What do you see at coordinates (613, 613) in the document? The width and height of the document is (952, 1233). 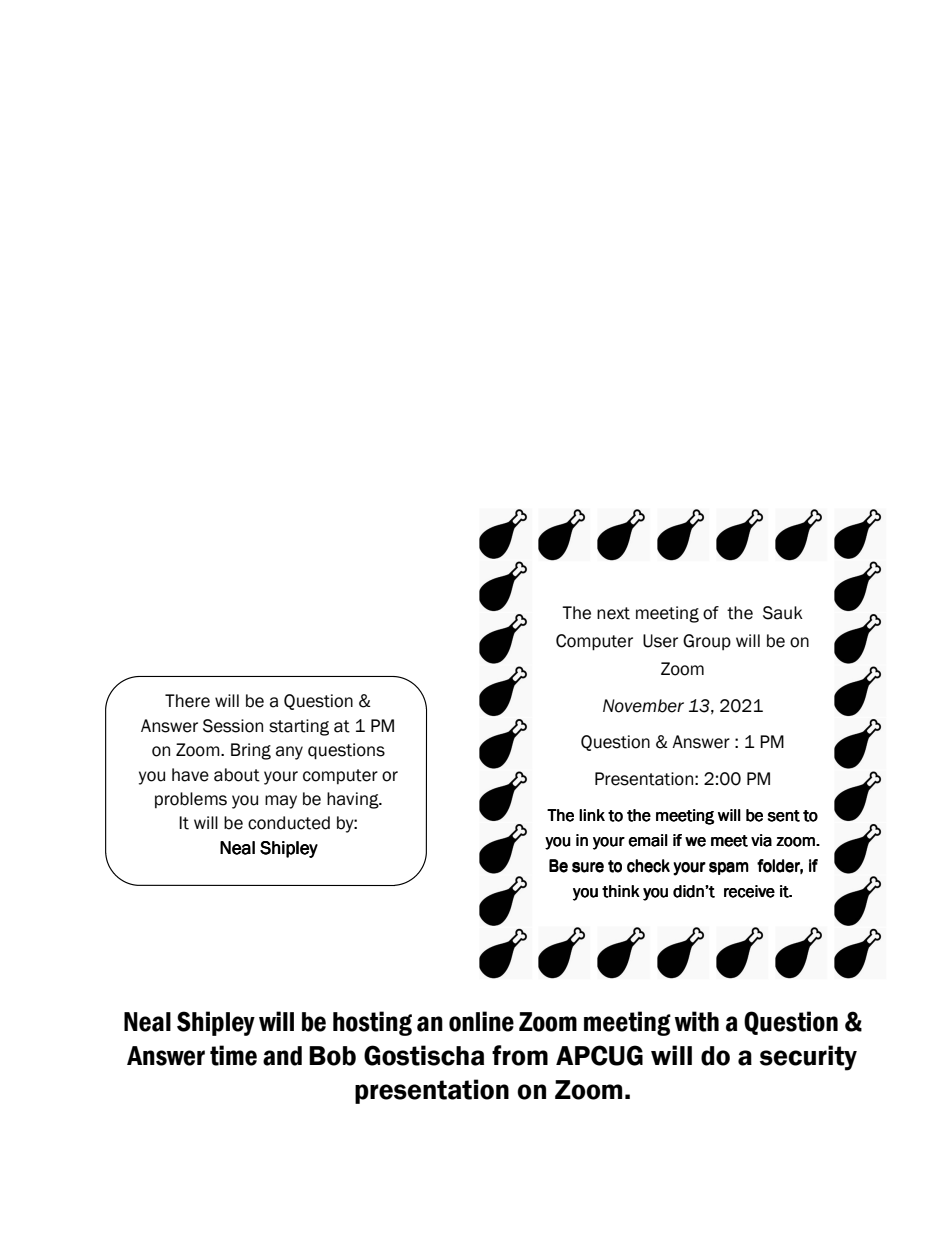 I see `next` at bounding box center [613, 613].
